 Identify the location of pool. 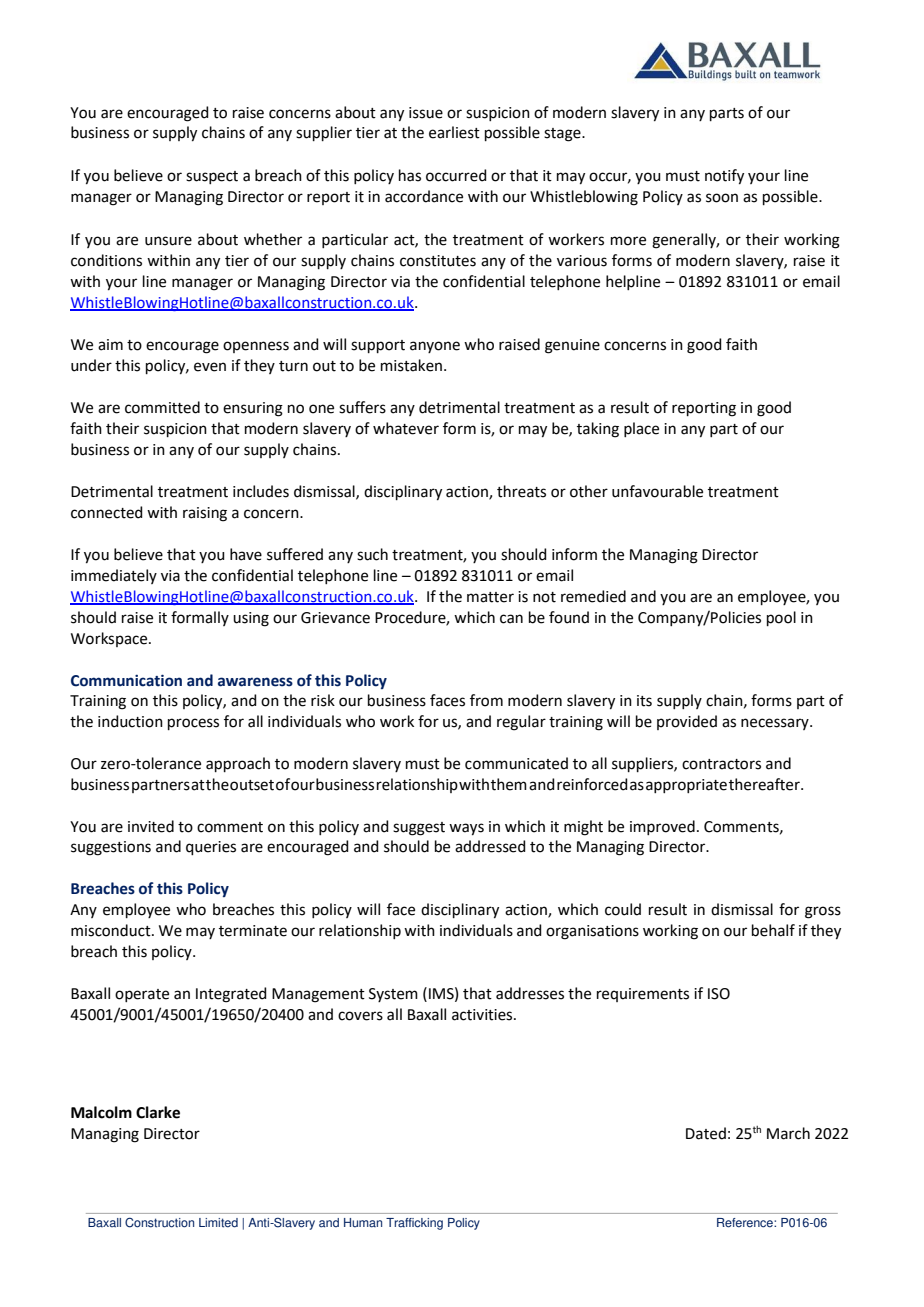
(781, 618).
